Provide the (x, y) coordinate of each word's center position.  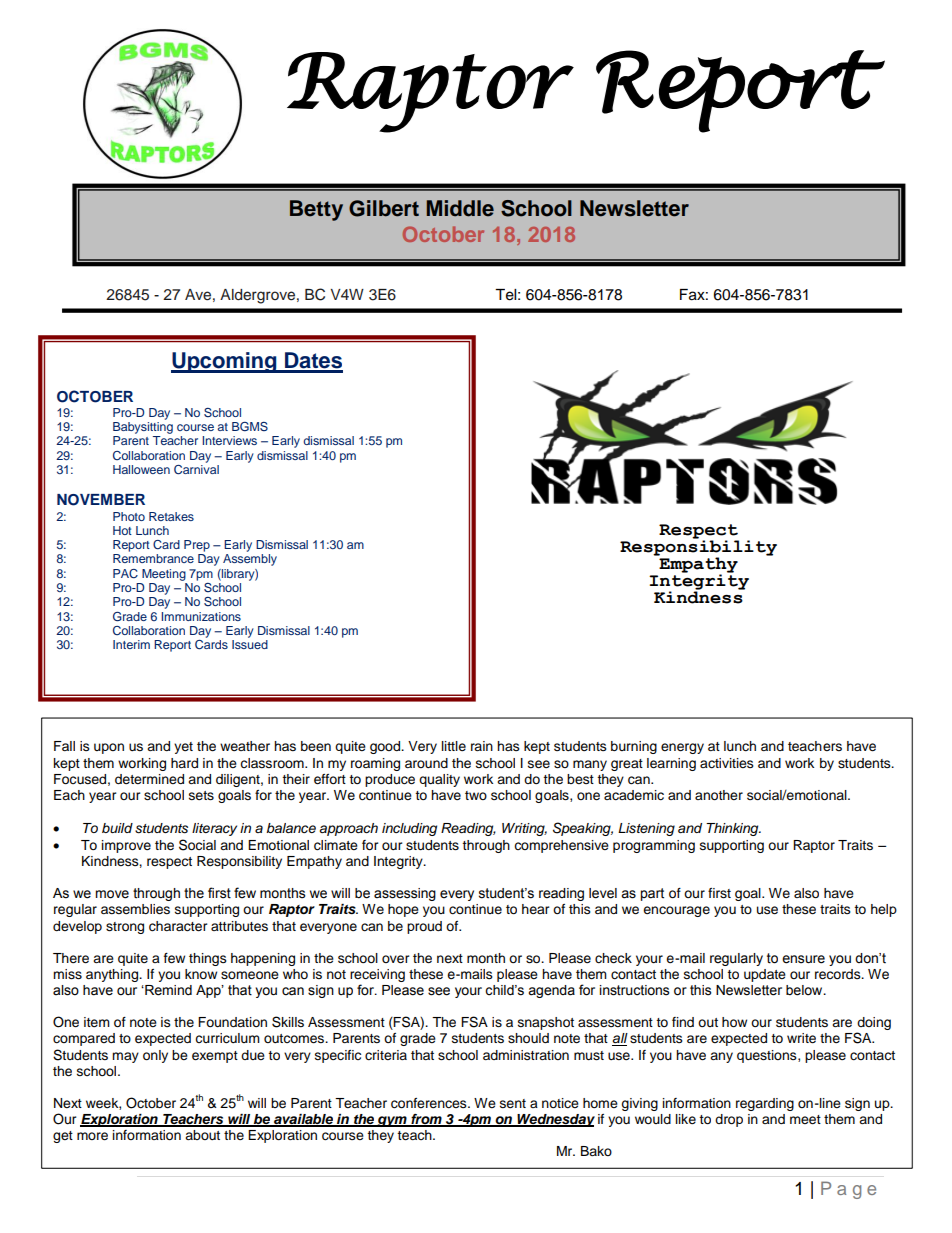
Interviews (229, 440)
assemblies (135, 909)
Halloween (141, 469)
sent (513, 1103)
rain (482, 746)
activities (727, 763)
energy (682, 748)
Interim (131, 644)
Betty (316, 210)
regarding (765, 1104)
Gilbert (384, 208)
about (202, 1135)
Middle (460, 208)
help (884, 910)
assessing (405, 894)
